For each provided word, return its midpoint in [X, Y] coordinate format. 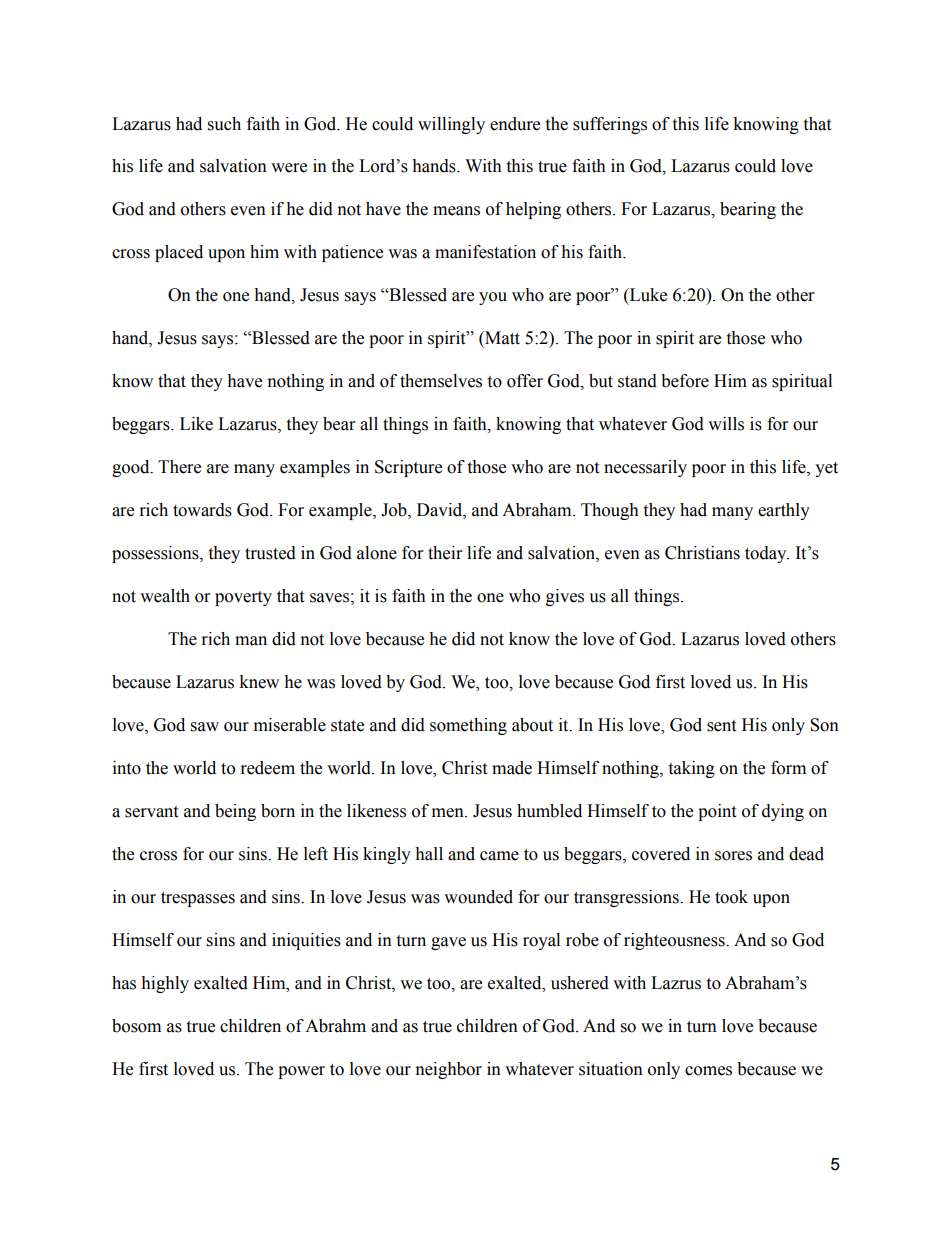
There [179, 467]
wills [726, 424]
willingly [451, 125]
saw [205, 727]
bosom [136, 1026]
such [224, 124]
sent [721, 726]
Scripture [408, 468]
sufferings [610, 125]
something [468, 726]
